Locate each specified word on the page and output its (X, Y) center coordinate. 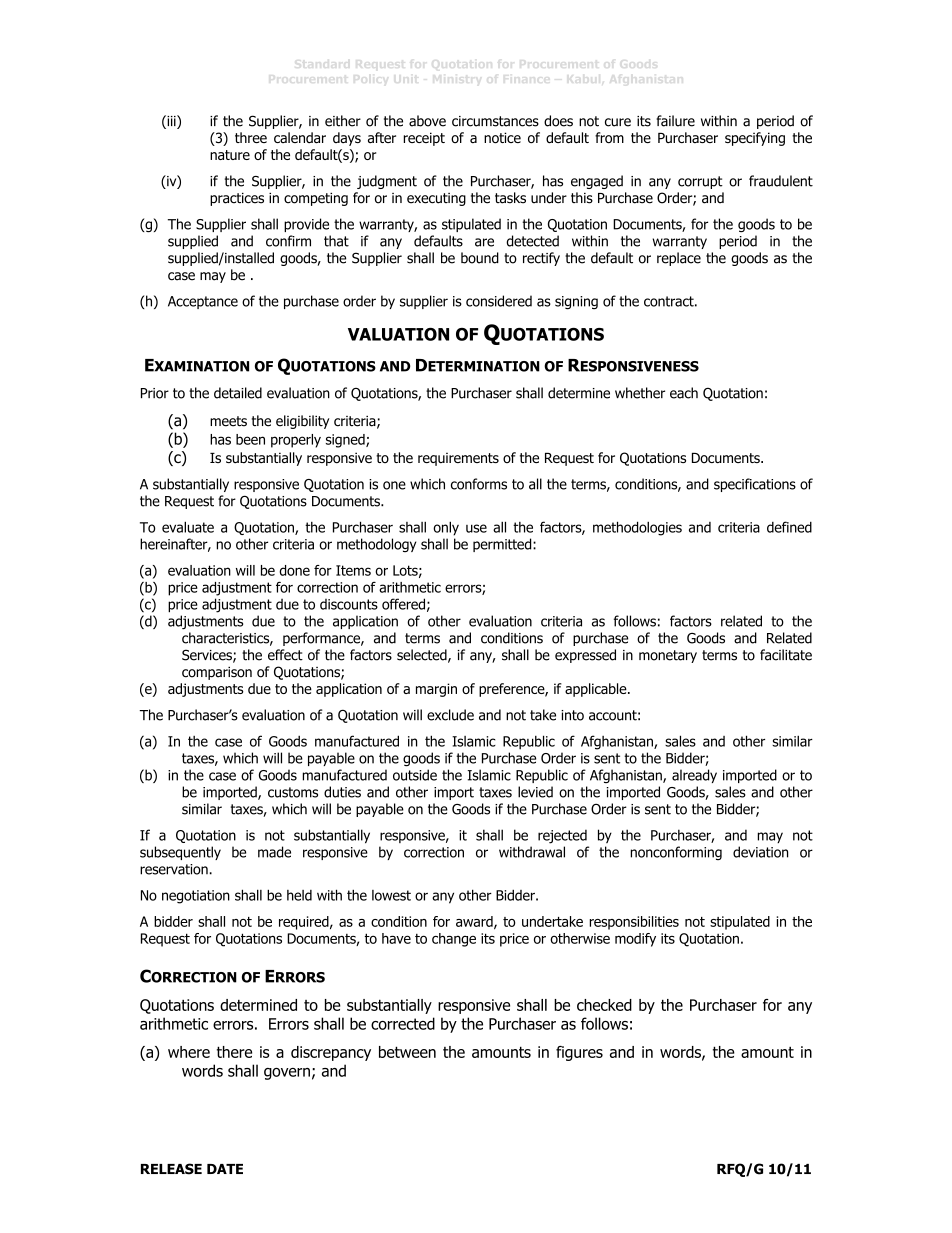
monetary (668, 656)
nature (230, 155)
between (407, 1052)
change (454, 940)
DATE (225, 1169)
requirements (458, 459)
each (684, 393)
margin (436, 690)
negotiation (196, 897)
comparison (217, 673)
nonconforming (676, 853)
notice (502, 138)
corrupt (700, 182)
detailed (238, 393)
